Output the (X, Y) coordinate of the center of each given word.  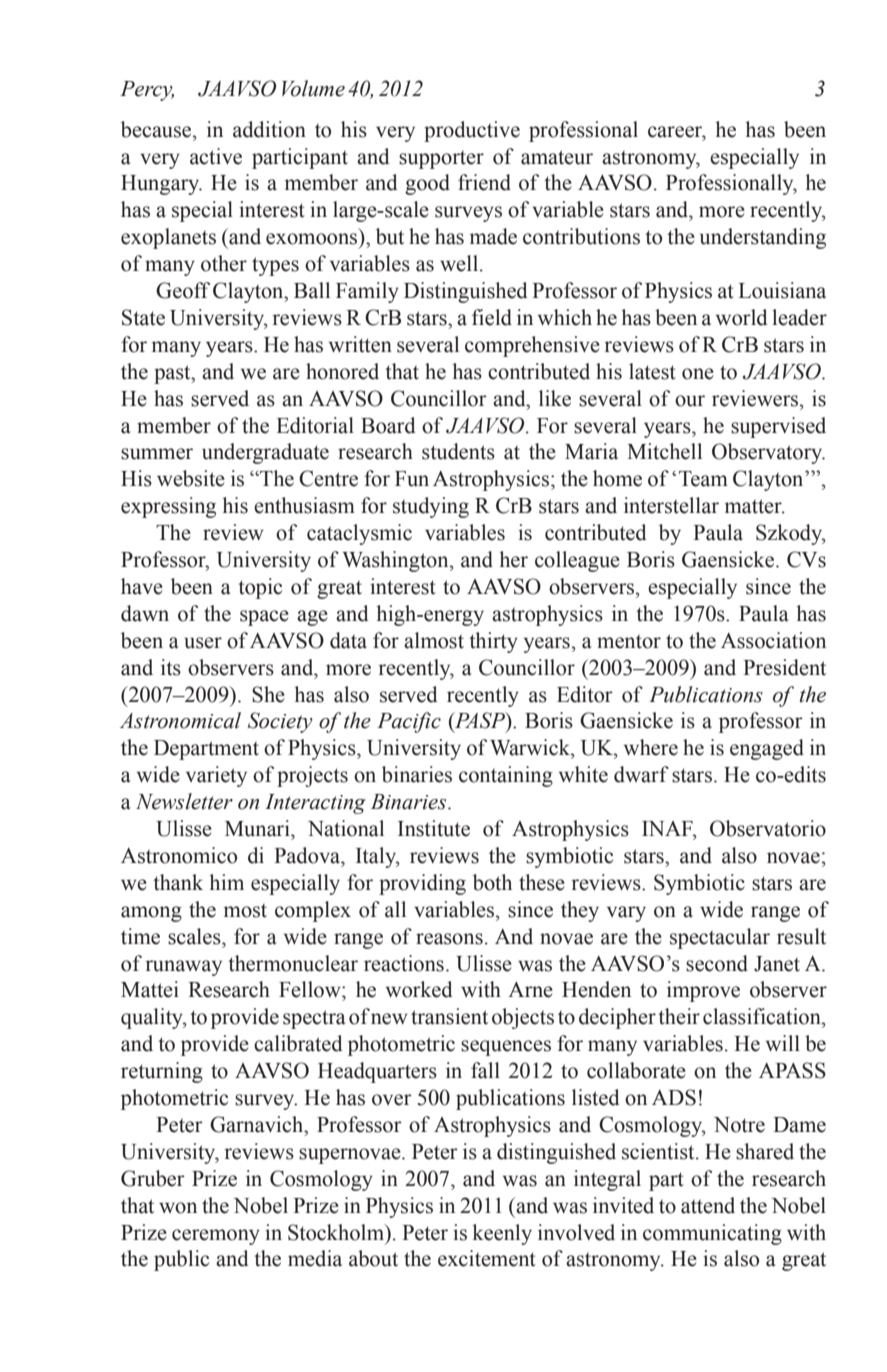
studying (431, 507)
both (492, 882)
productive (472, 131)
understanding (763, 238)
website (191, 478)
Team (703, 479)
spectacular (720, 938)
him (226, 882)
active (216, 156)
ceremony (216, 1237)
